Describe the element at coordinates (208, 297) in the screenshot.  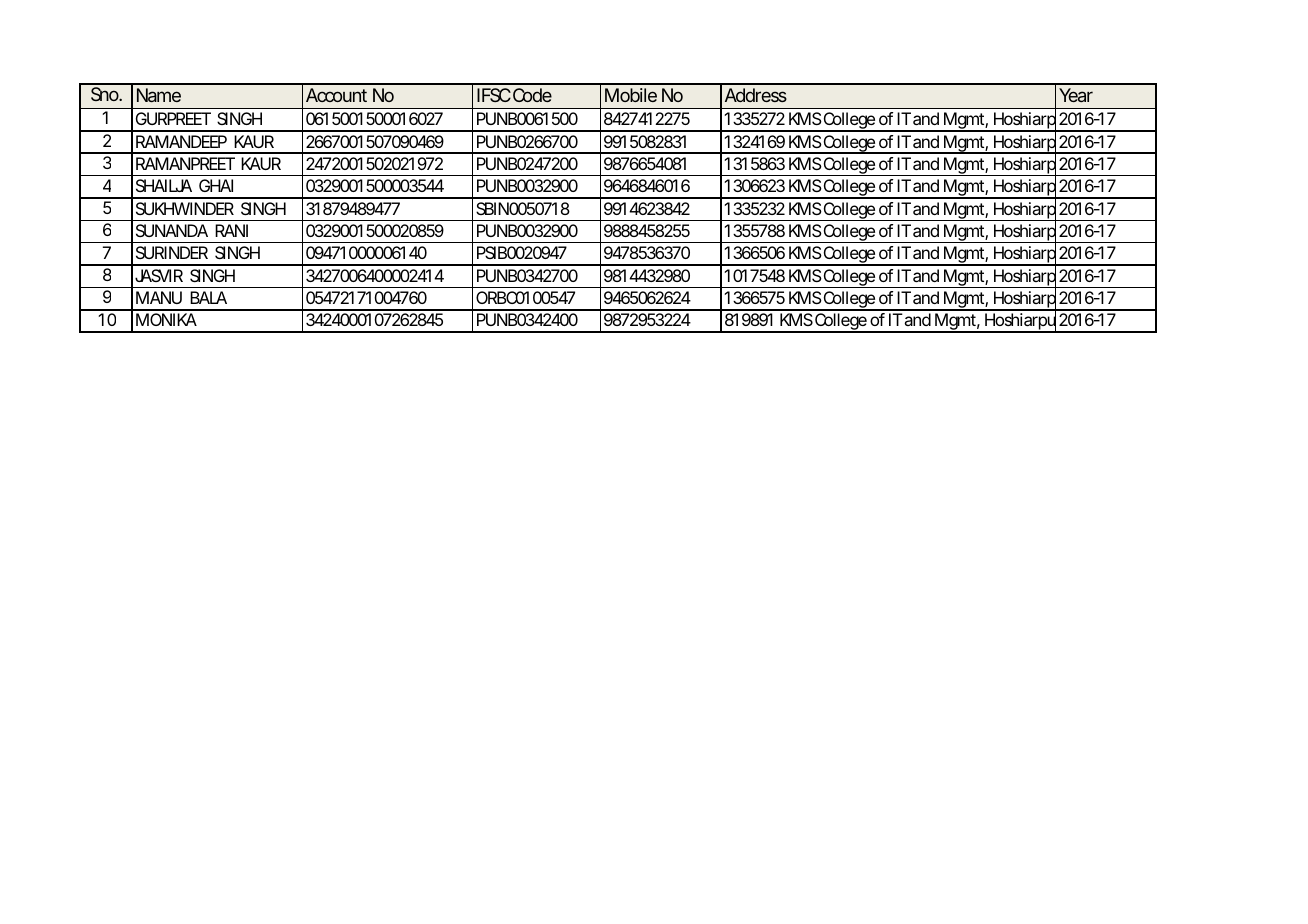
I see `BALA` at that location.
